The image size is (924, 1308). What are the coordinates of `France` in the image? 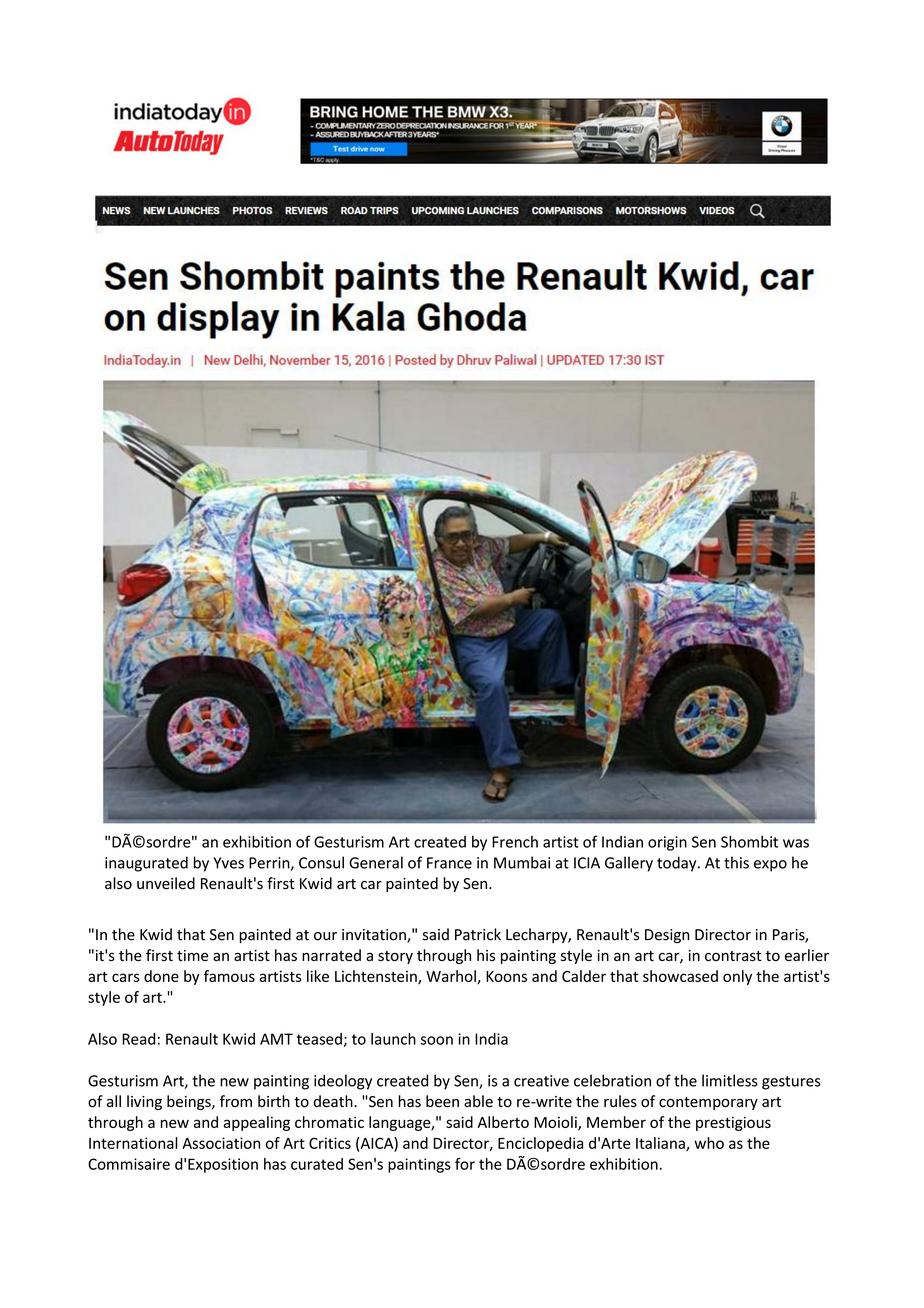 It's located at (449, 863).
